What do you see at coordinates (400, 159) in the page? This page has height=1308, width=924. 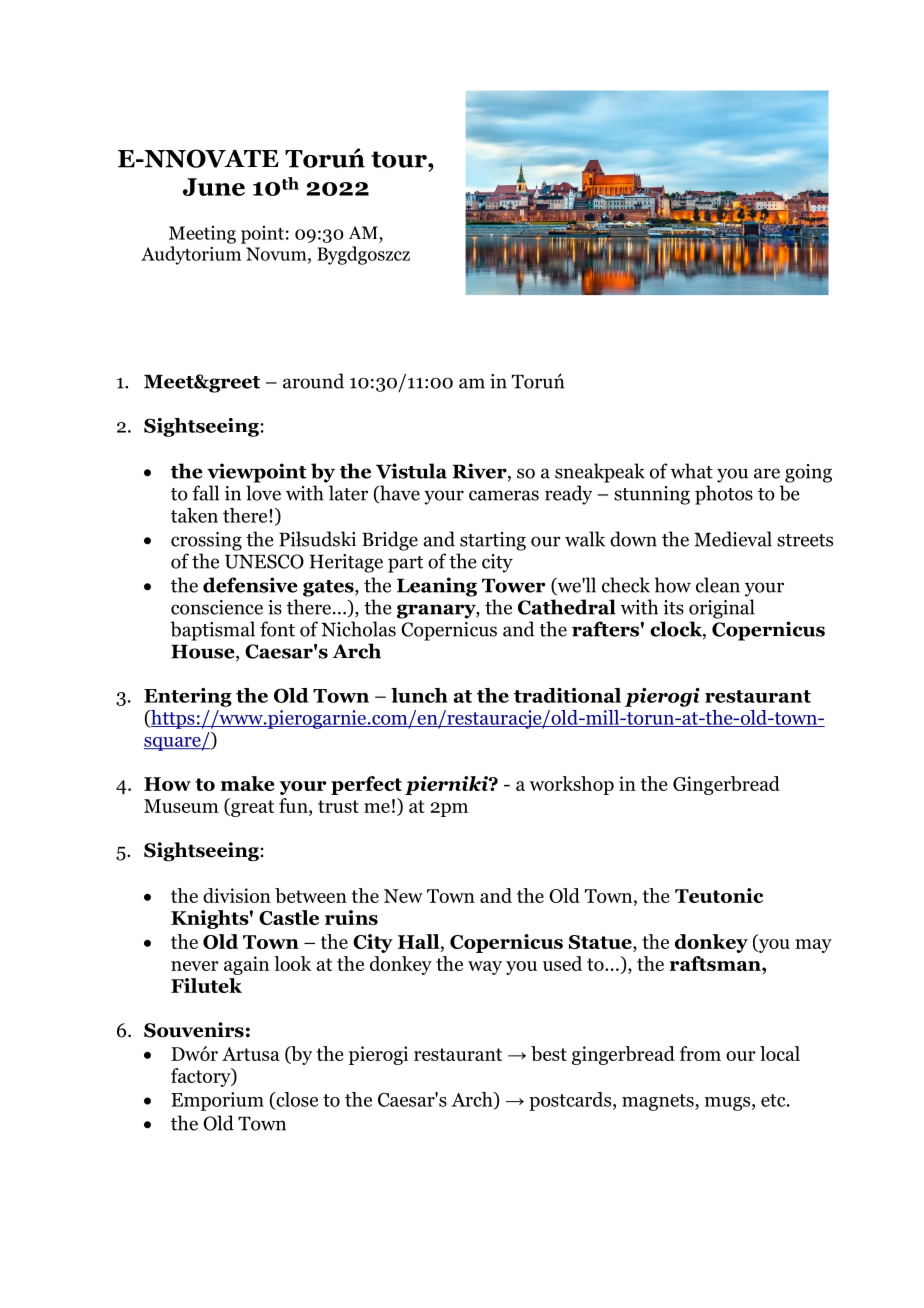 I see `tour` at bounding box center [400, 159].
